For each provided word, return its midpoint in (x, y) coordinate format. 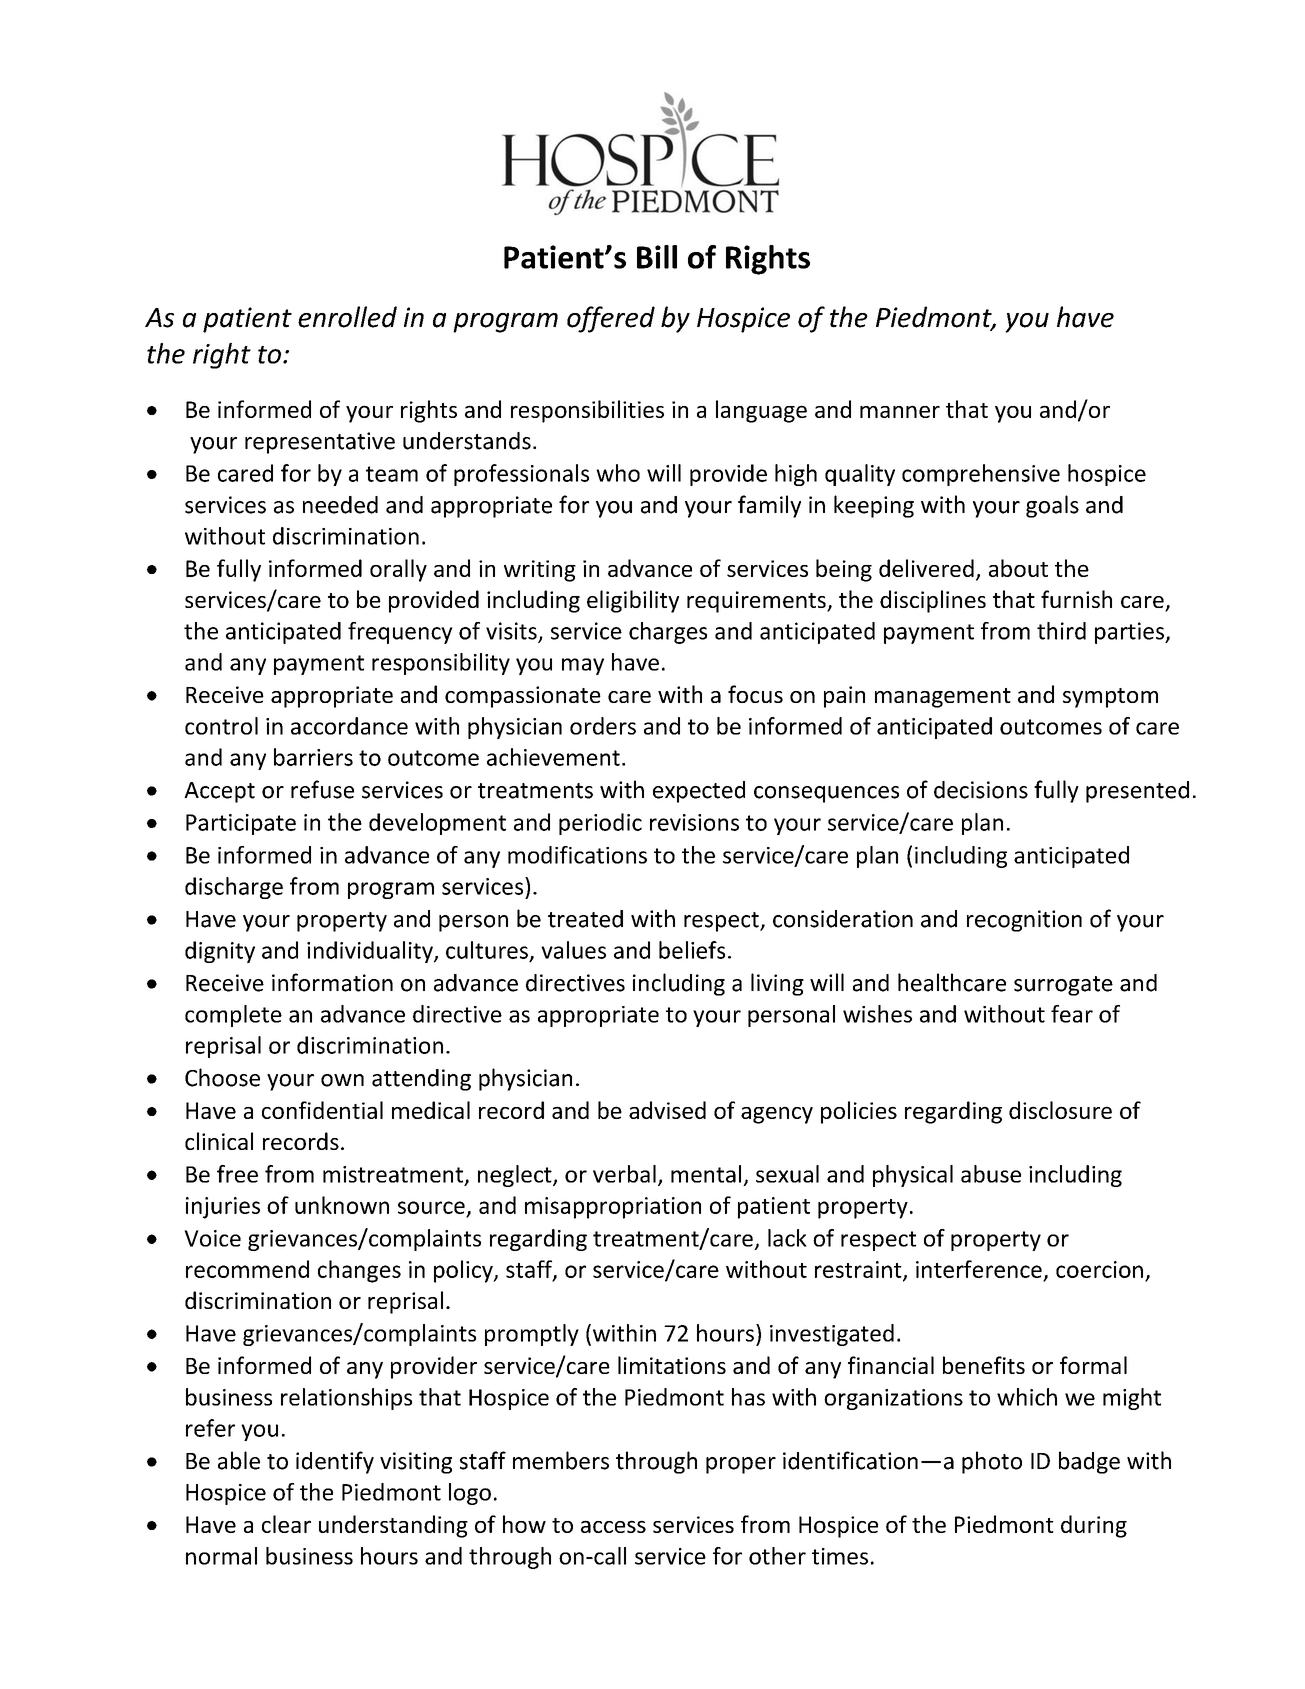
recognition (1024, 921)
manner (900, 411)
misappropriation (613, 1208)
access (613, 1526)
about (1018, 568)
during (1094, 1526)
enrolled (347, 317)
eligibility (633, 601)
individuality (371, 952)
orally (398, 570)
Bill (657, 257)
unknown (342, 1205)
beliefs (692, 950)
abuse (991, 1174)
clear (286, 1524)
